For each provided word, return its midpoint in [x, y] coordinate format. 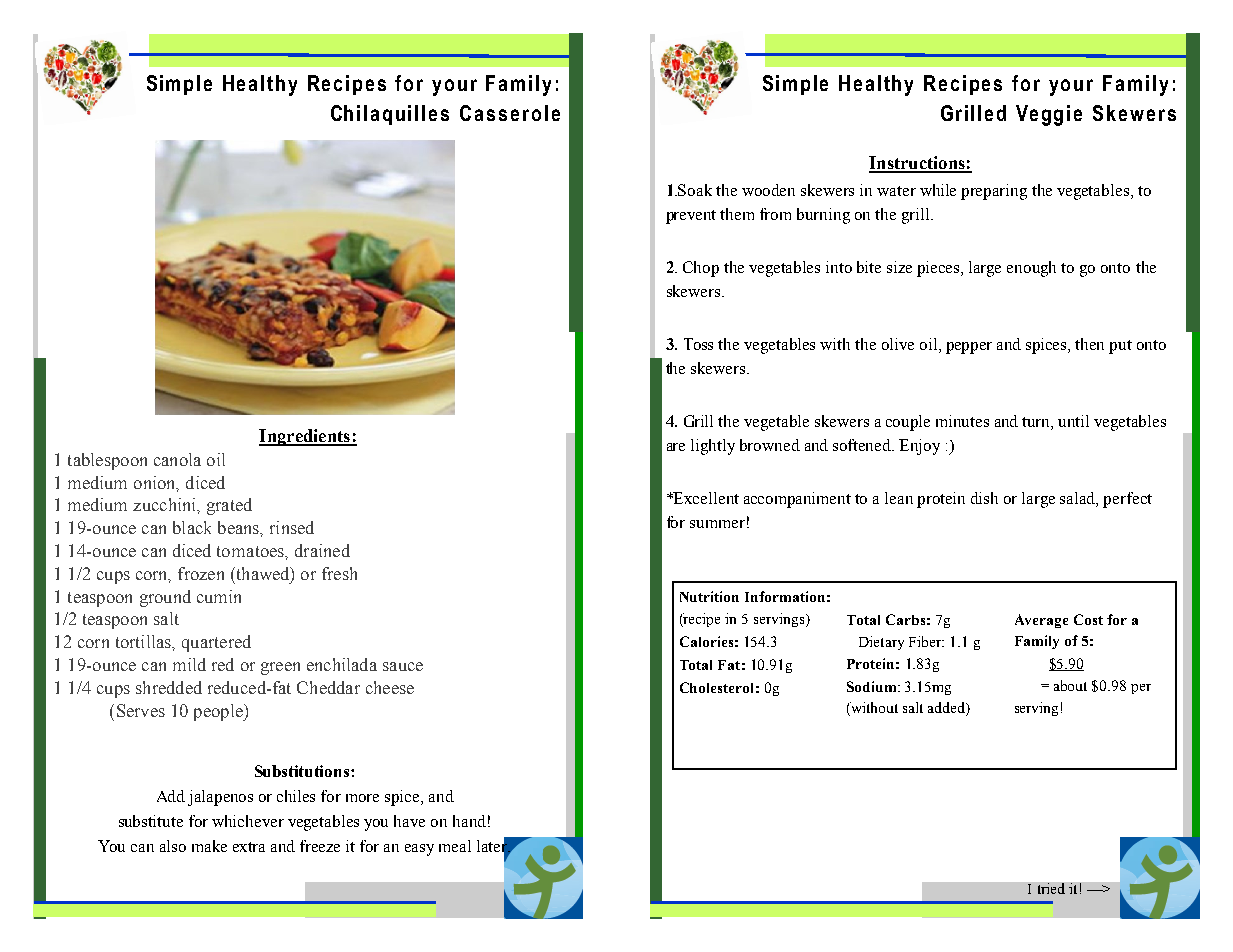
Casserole [510, 113]
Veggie [1049, 115]
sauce [403, 666]
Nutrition [709, 596]
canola [177, 459]
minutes [962, 421]
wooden [768, 190]
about [1070, 685]
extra [249, 847]
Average [1041, 621]
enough [1031, 269]
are [676, 447]
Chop [701, 269]
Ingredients [305, 437]
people [219, 712]
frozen [201, 573]
